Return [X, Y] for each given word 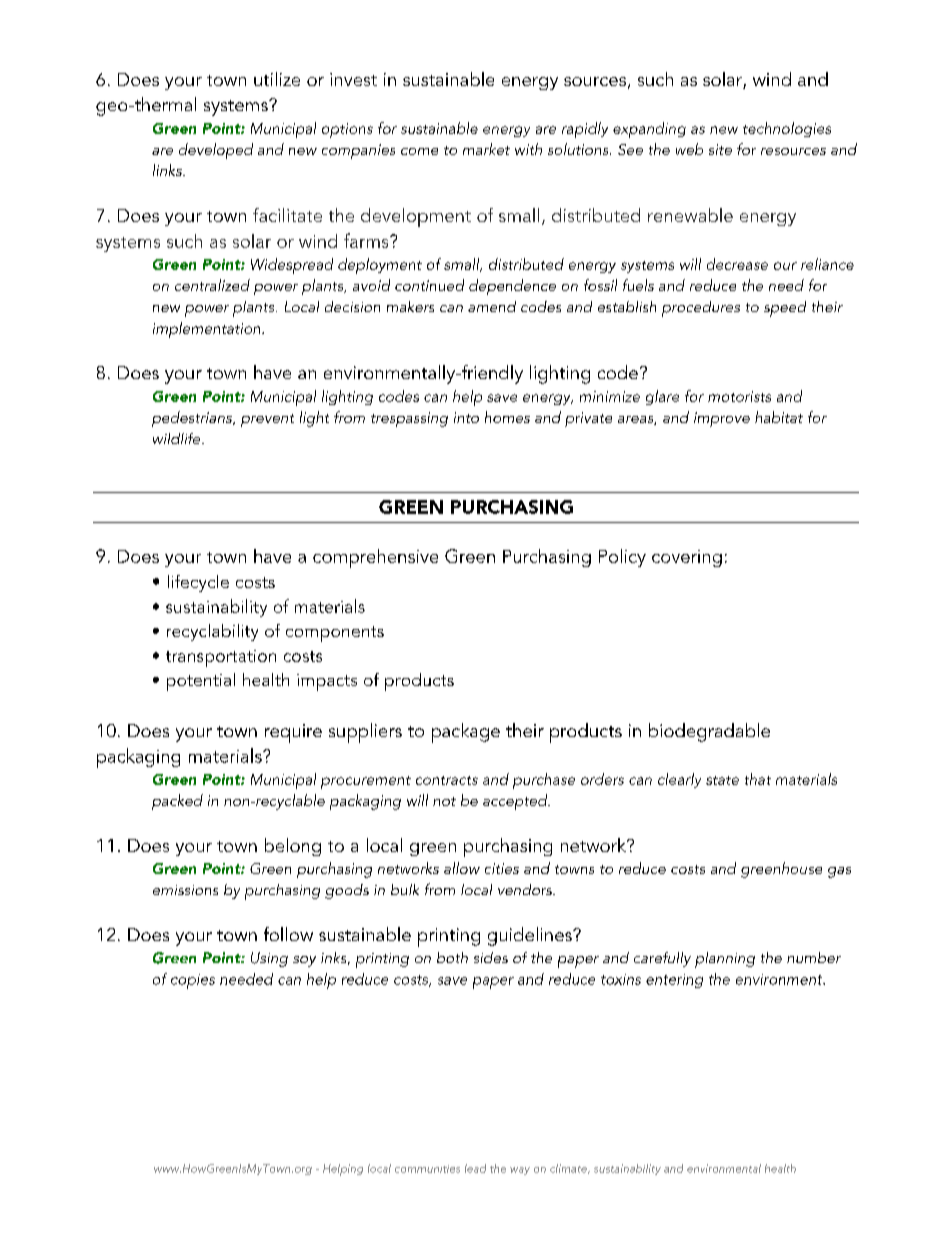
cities [502, 868]
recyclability [212, 632]
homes [507, 417]
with [528, 149]
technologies [787, 129]
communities [427, 1169]
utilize [277, 79]
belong [293, 847]
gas [839, 872]
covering [687, 558]
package [466, 733]
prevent [267, 420]
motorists [739, 396]
